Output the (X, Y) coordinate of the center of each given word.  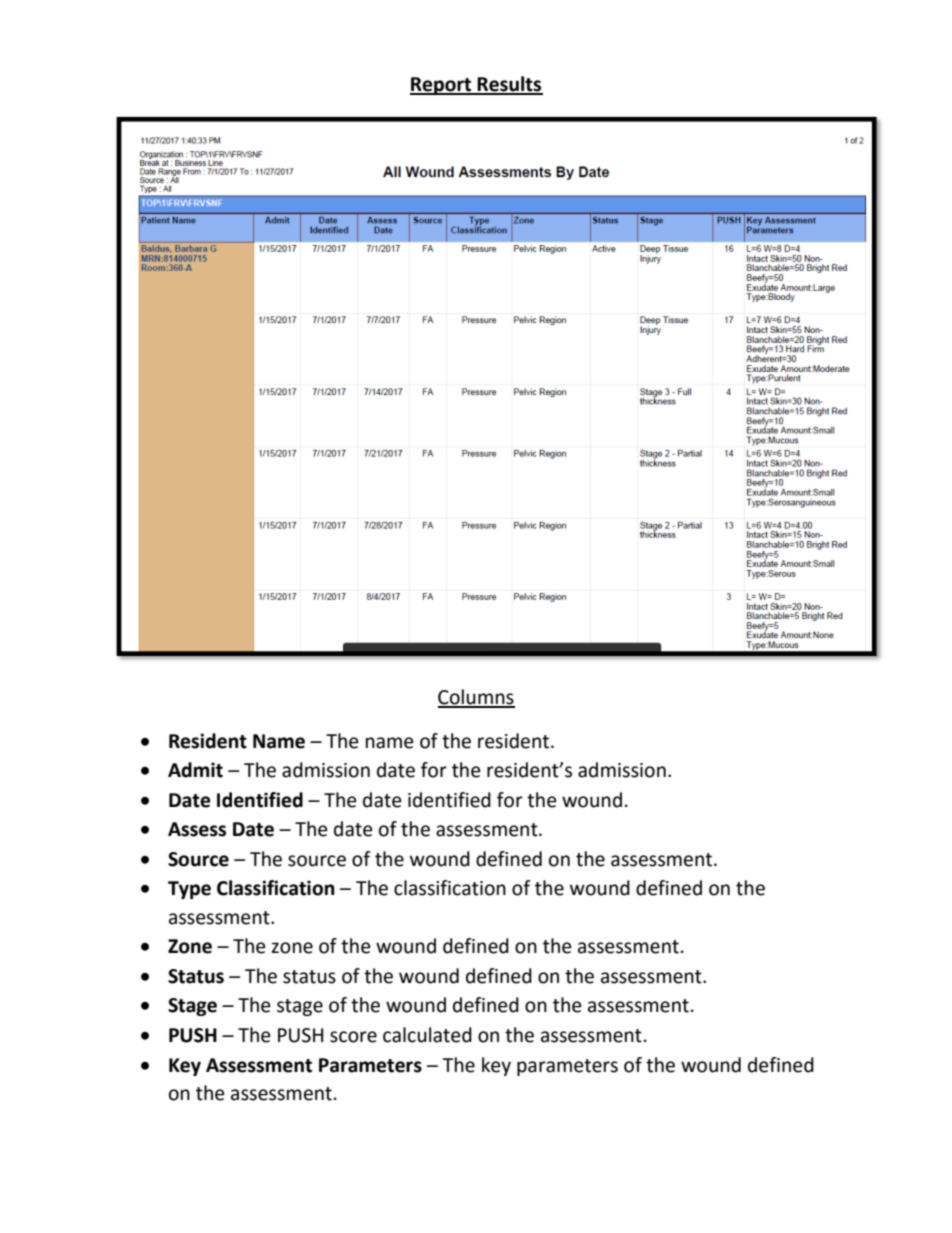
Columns (476, 698)
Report (442, 86)
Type (189, 890)
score (353, 1037)
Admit (195, 770)
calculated (427, 1035)
